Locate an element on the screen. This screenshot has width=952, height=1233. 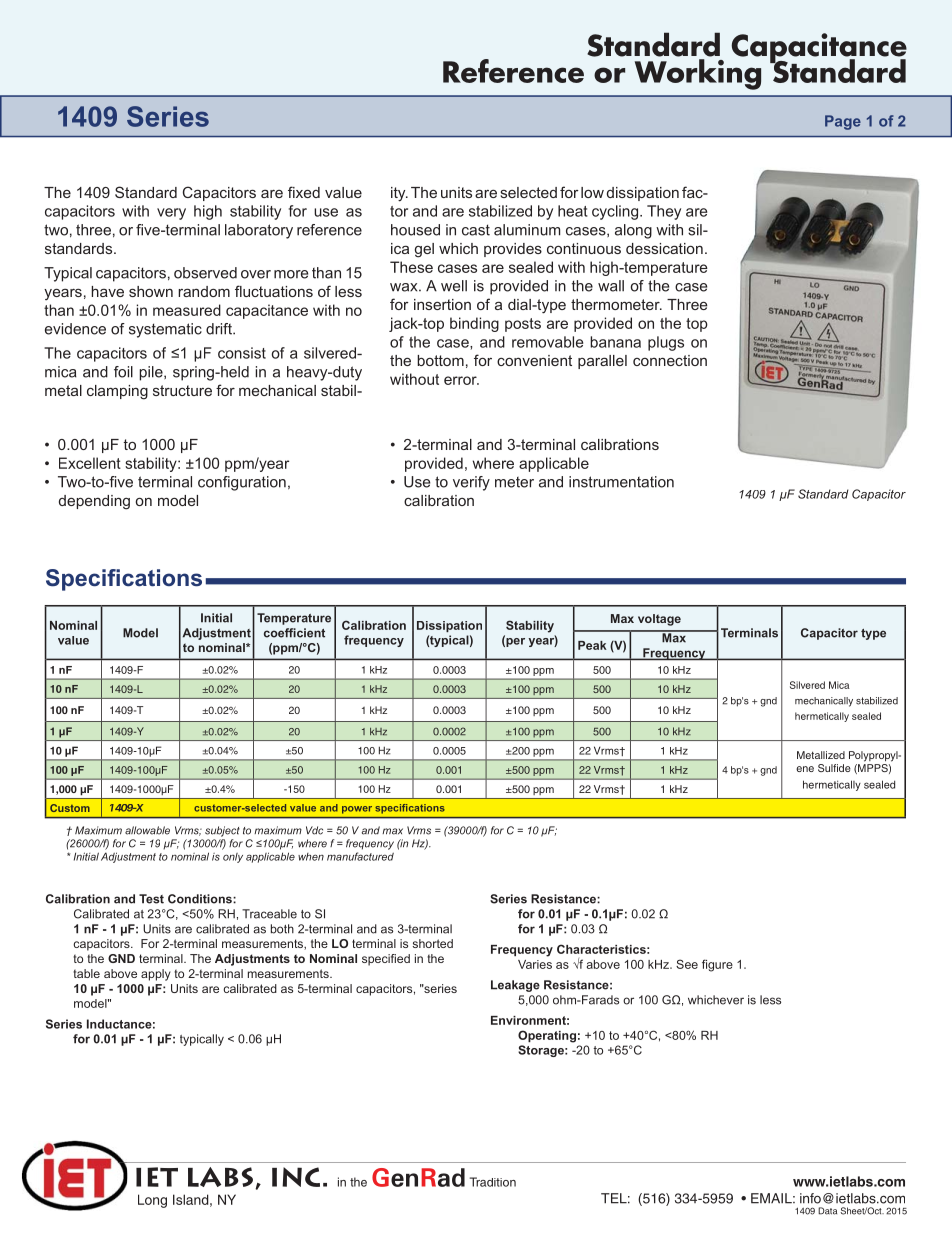
INC is located at coordinates (296, 1177).
